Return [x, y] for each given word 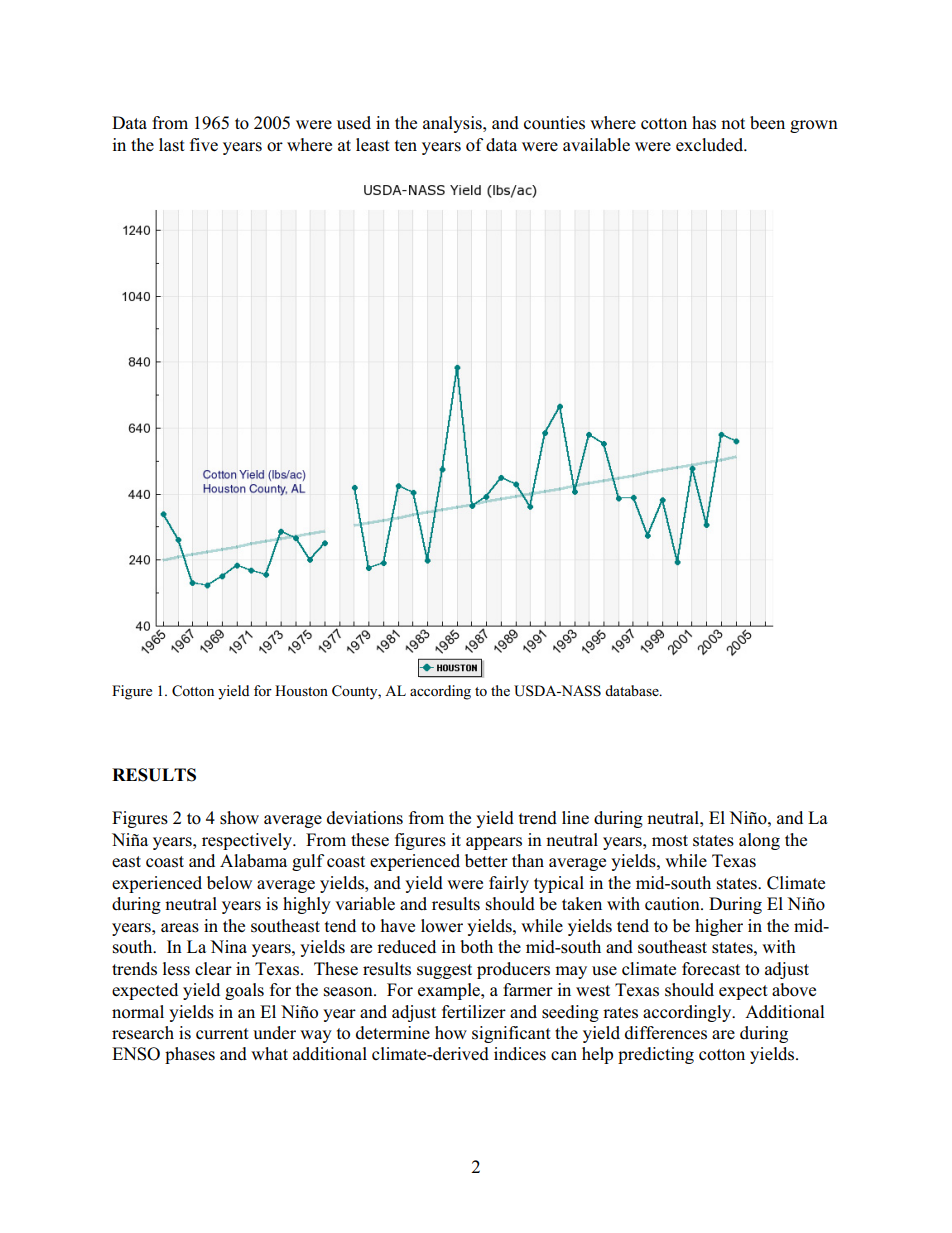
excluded [711, 145]
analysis [453, 124]
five [204, 144]
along [759, 841]
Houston [301, 690]
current [222, 1034]
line [575, 817]
